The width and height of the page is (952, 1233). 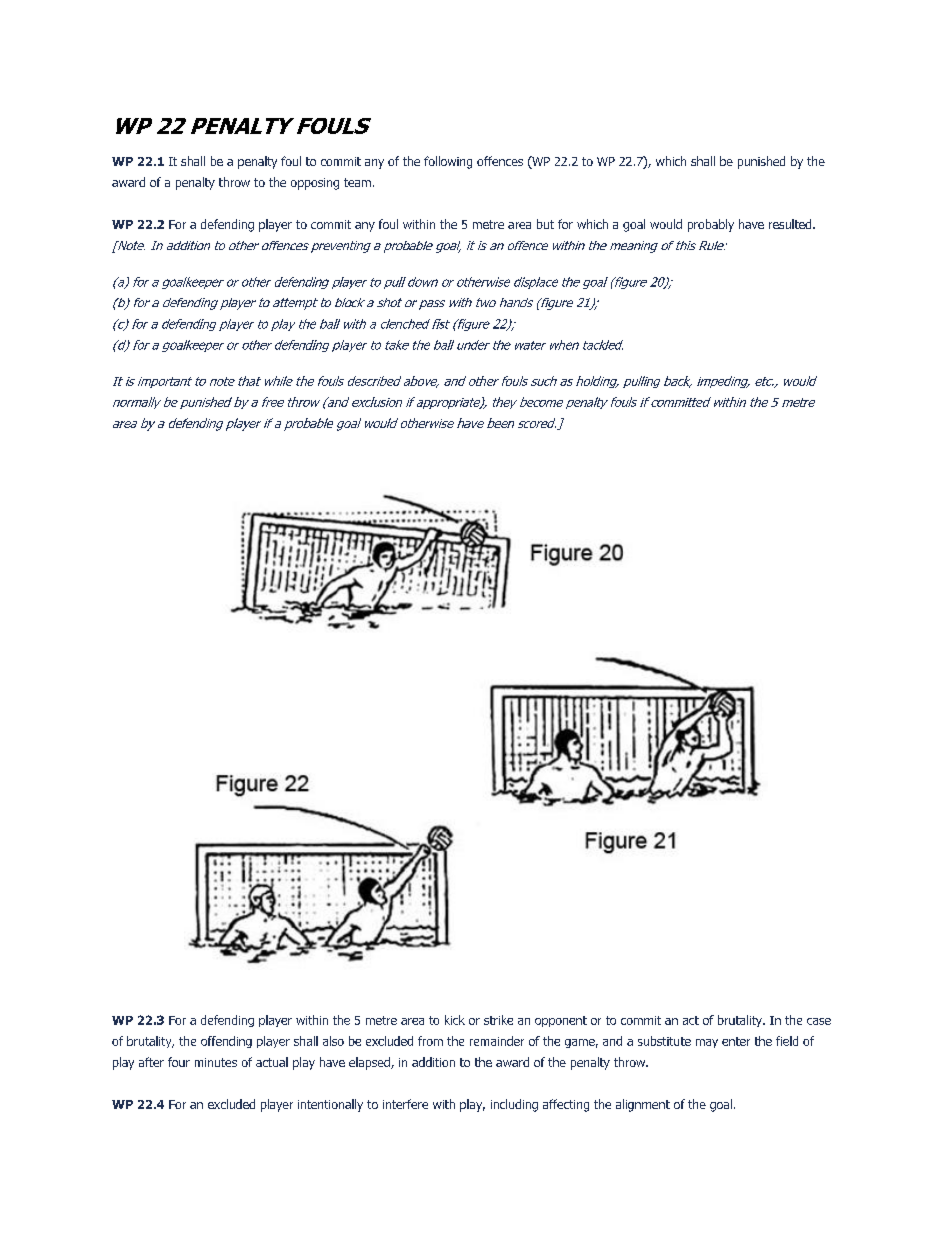 I want to click on opposing, so click(x=315, y=184).
